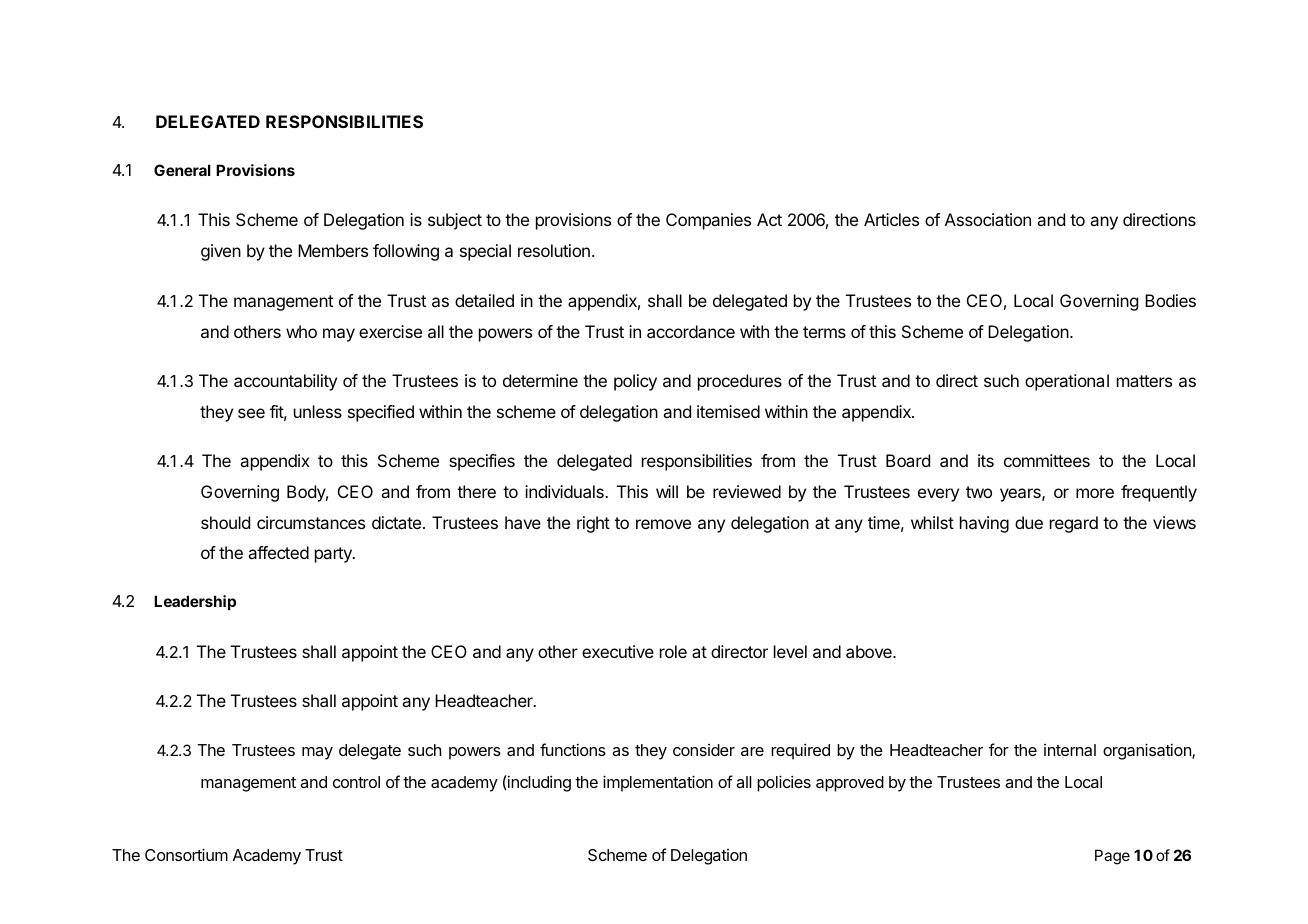  What do you see at coordinates (186, 854) in the image?
I see `Consortium` at bounding box center [186, 854].
